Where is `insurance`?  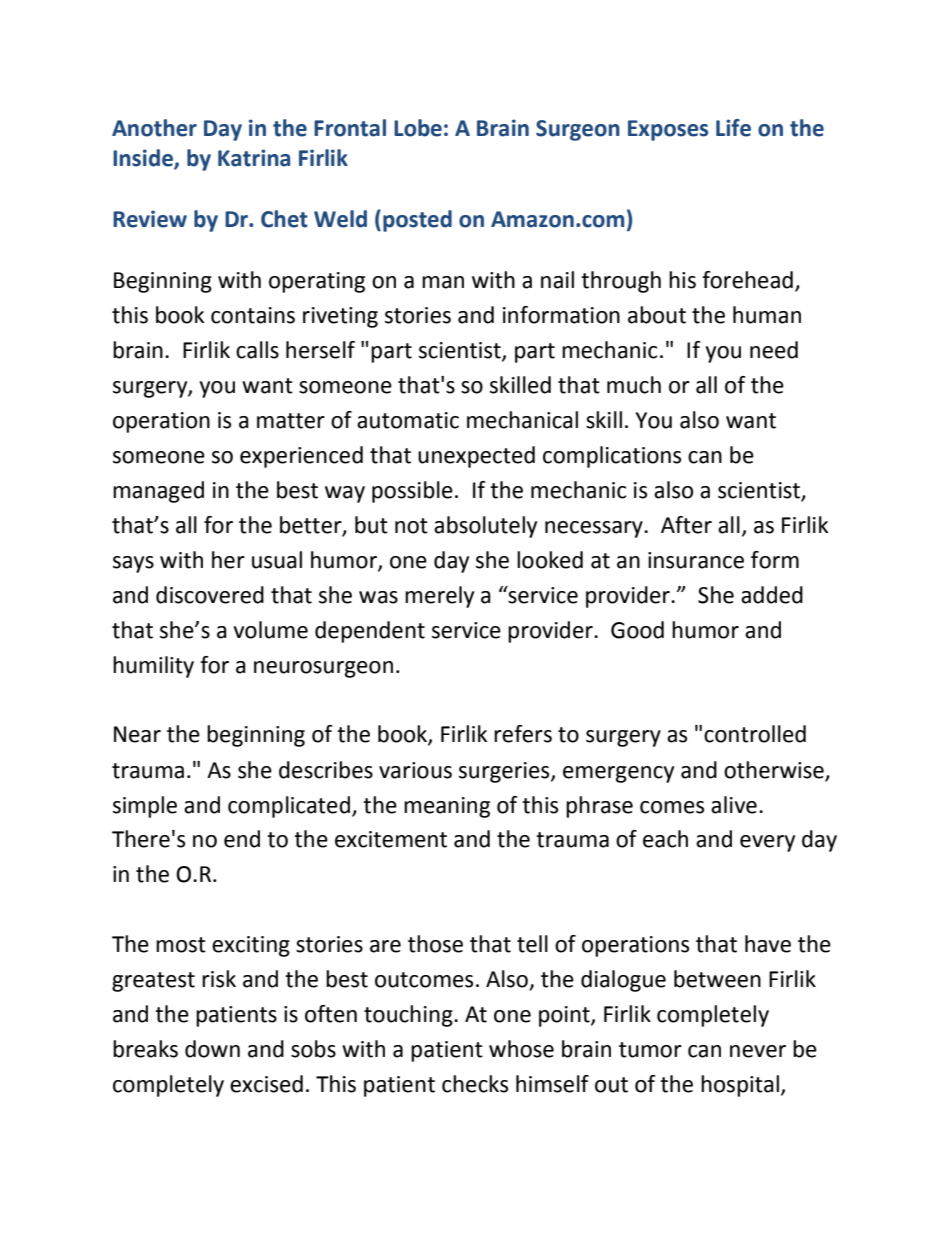
insurance is located at coordinates (696, 560).
